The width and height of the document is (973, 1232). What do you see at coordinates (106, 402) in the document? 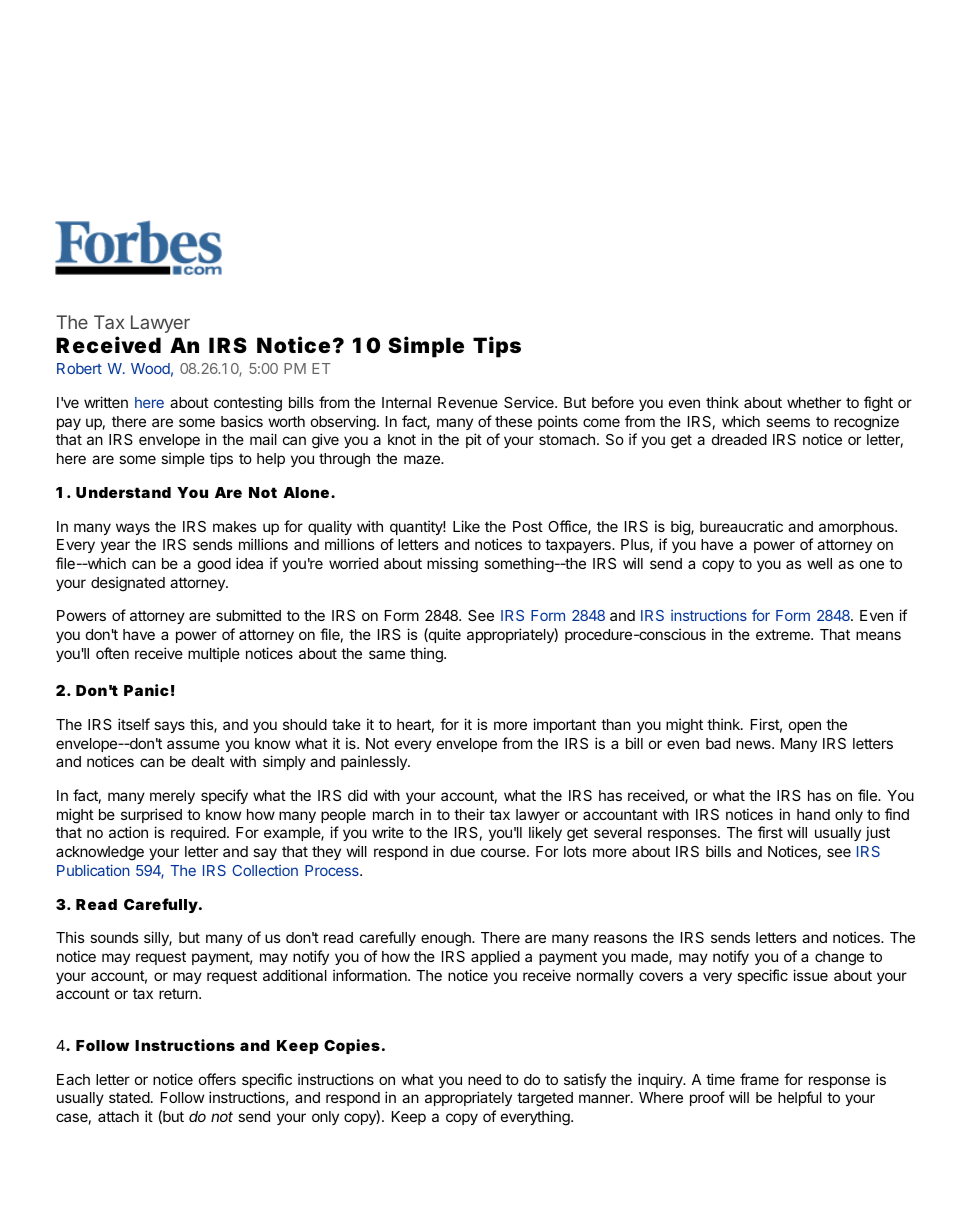
I see `written` at bounding box center [106, 402].
